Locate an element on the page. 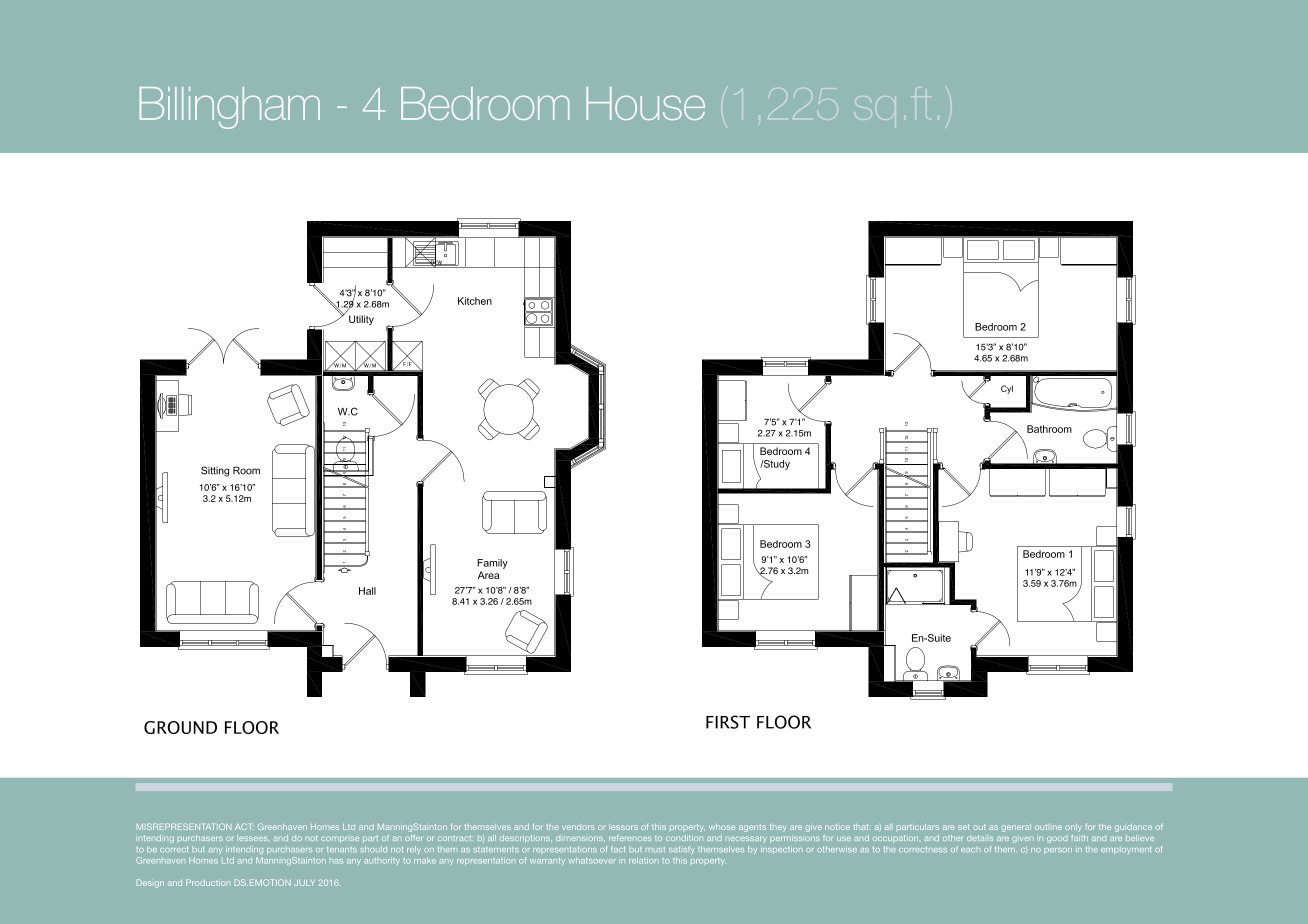 The width and height of the image is (1308, 924). offer is located at coordinates (413, 838).
